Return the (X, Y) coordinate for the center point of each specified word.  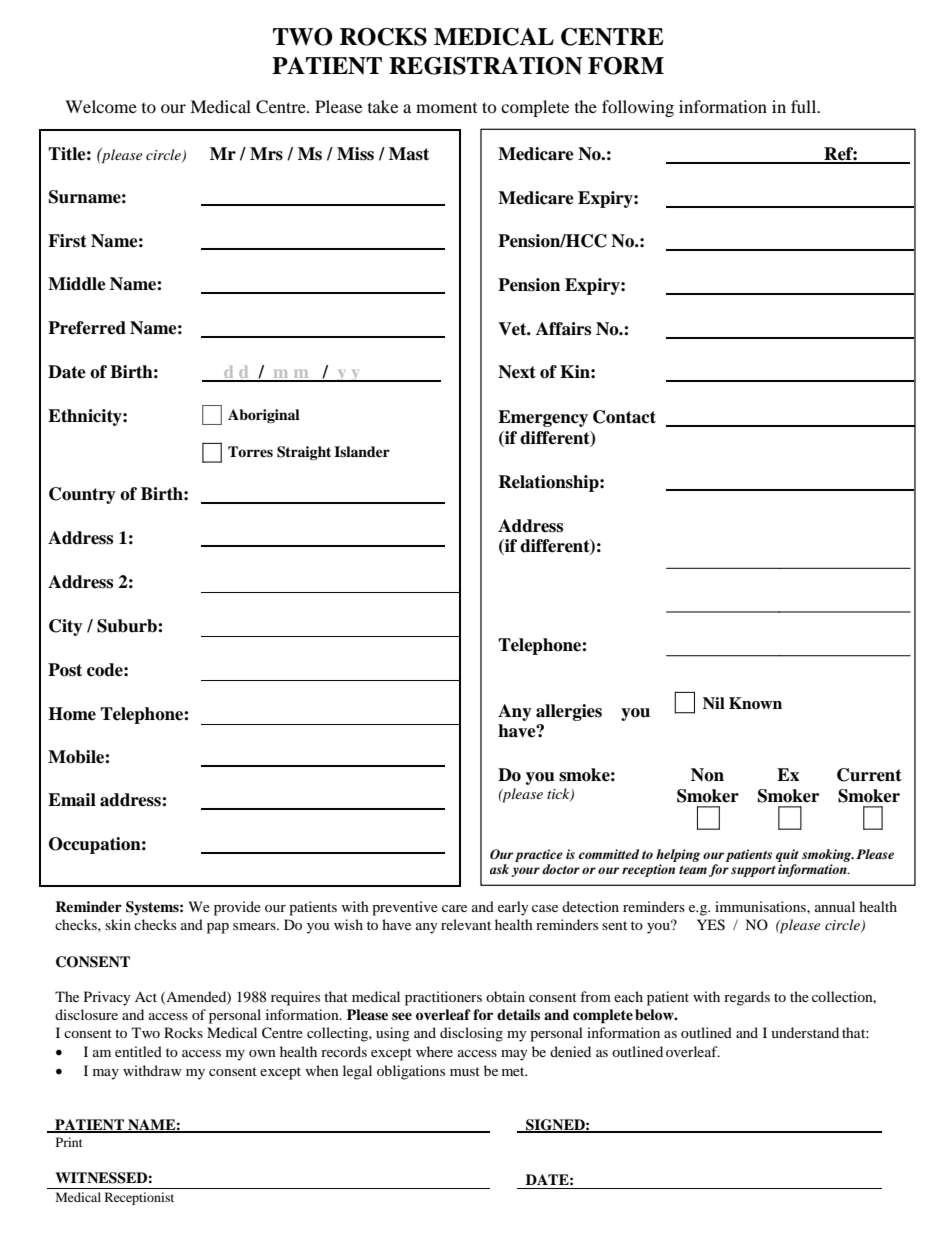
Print (69, 1142)
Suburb (128, 626)
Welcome (101, 106)
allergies (569, 712)
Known (755, 703)
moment (446, 108)
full (805, 106)
